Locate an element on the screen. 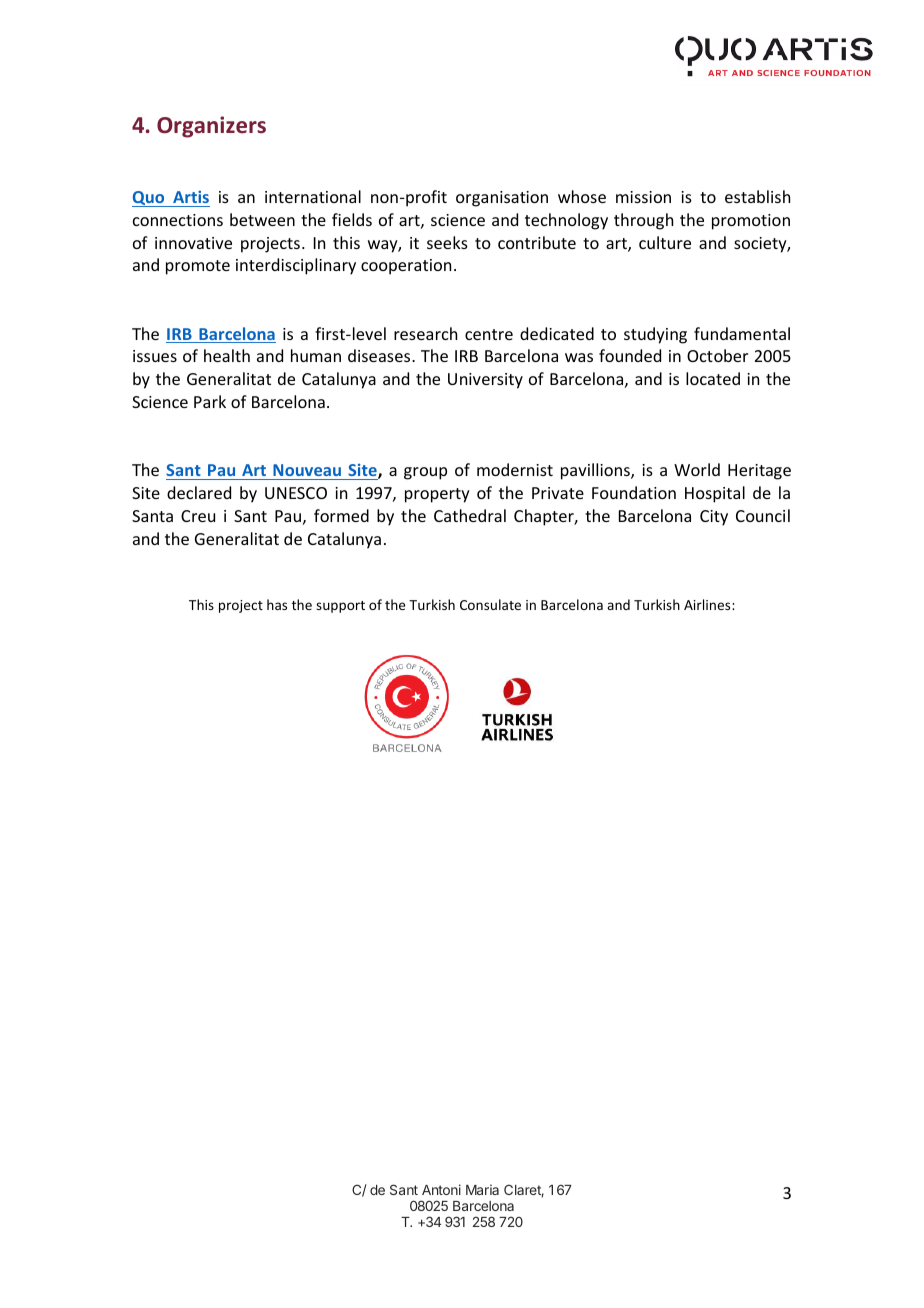 The width and height of the screenshot is (924, 1308). Hospital is located at coordinates (715, 494).
